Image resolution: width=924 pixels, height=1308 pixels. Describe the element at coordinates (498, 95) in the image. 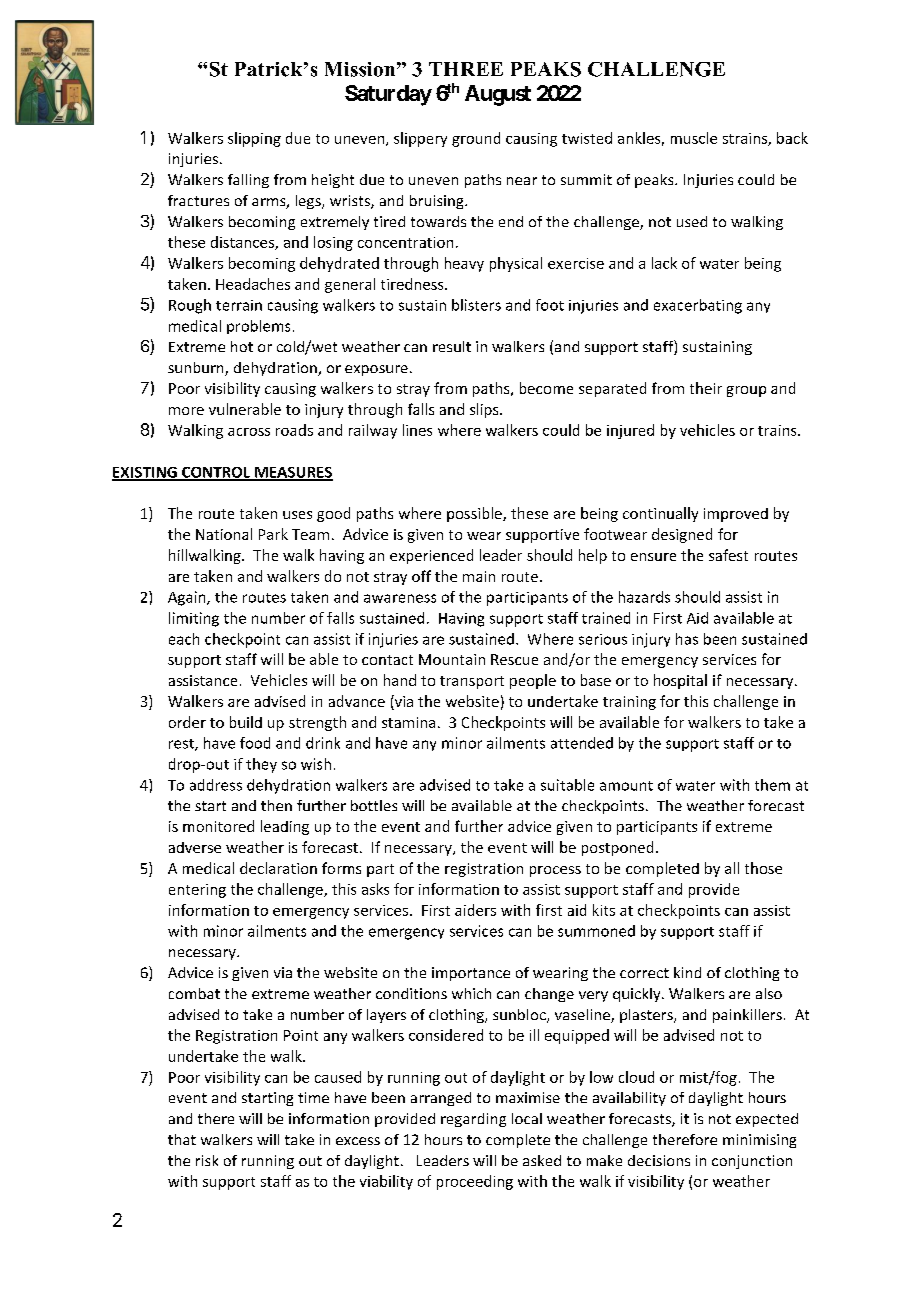

I see `August` at that location.
